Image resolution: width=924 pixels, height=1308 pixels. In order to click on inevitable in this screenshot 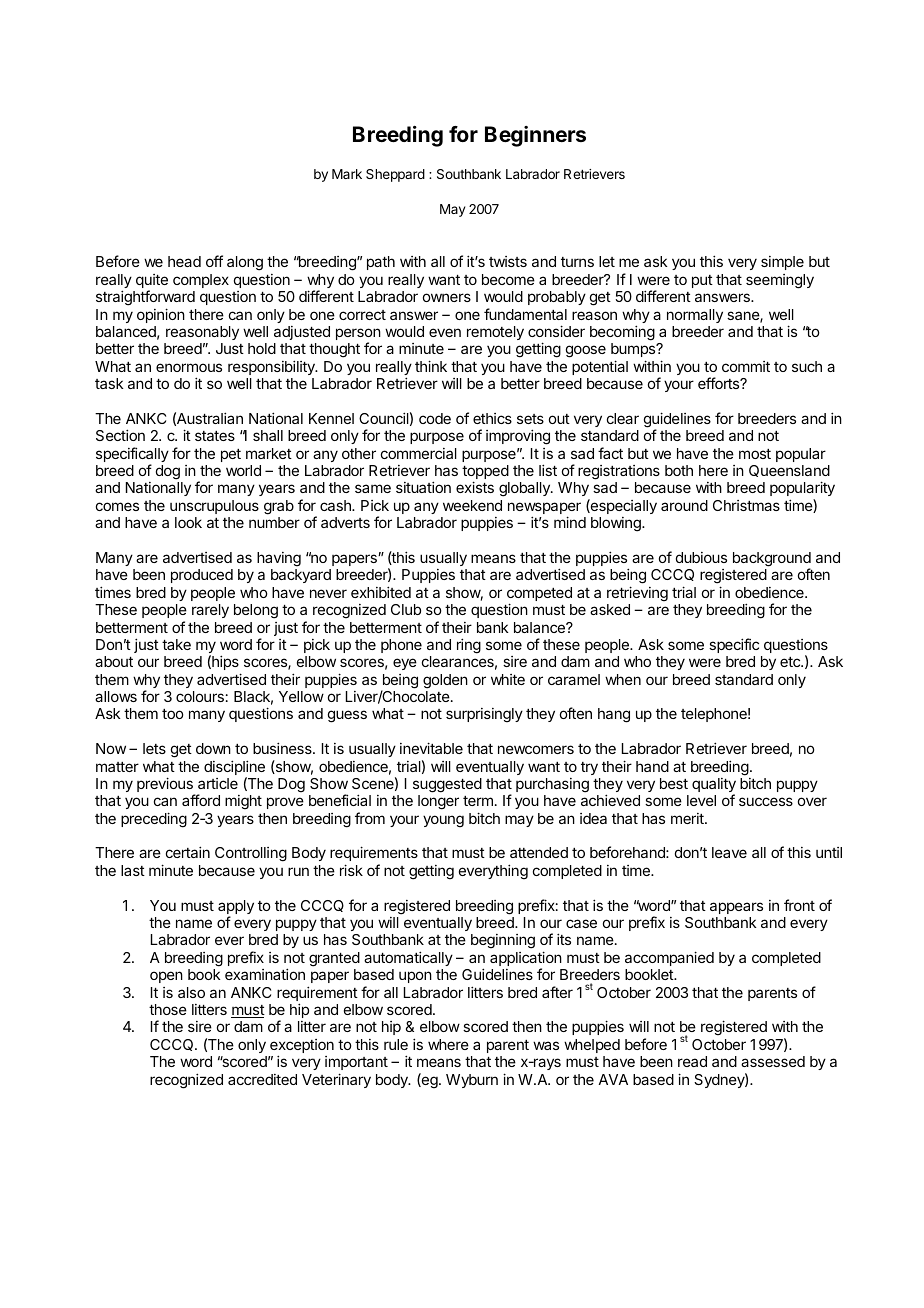, I will do `click(431, 748)`.
